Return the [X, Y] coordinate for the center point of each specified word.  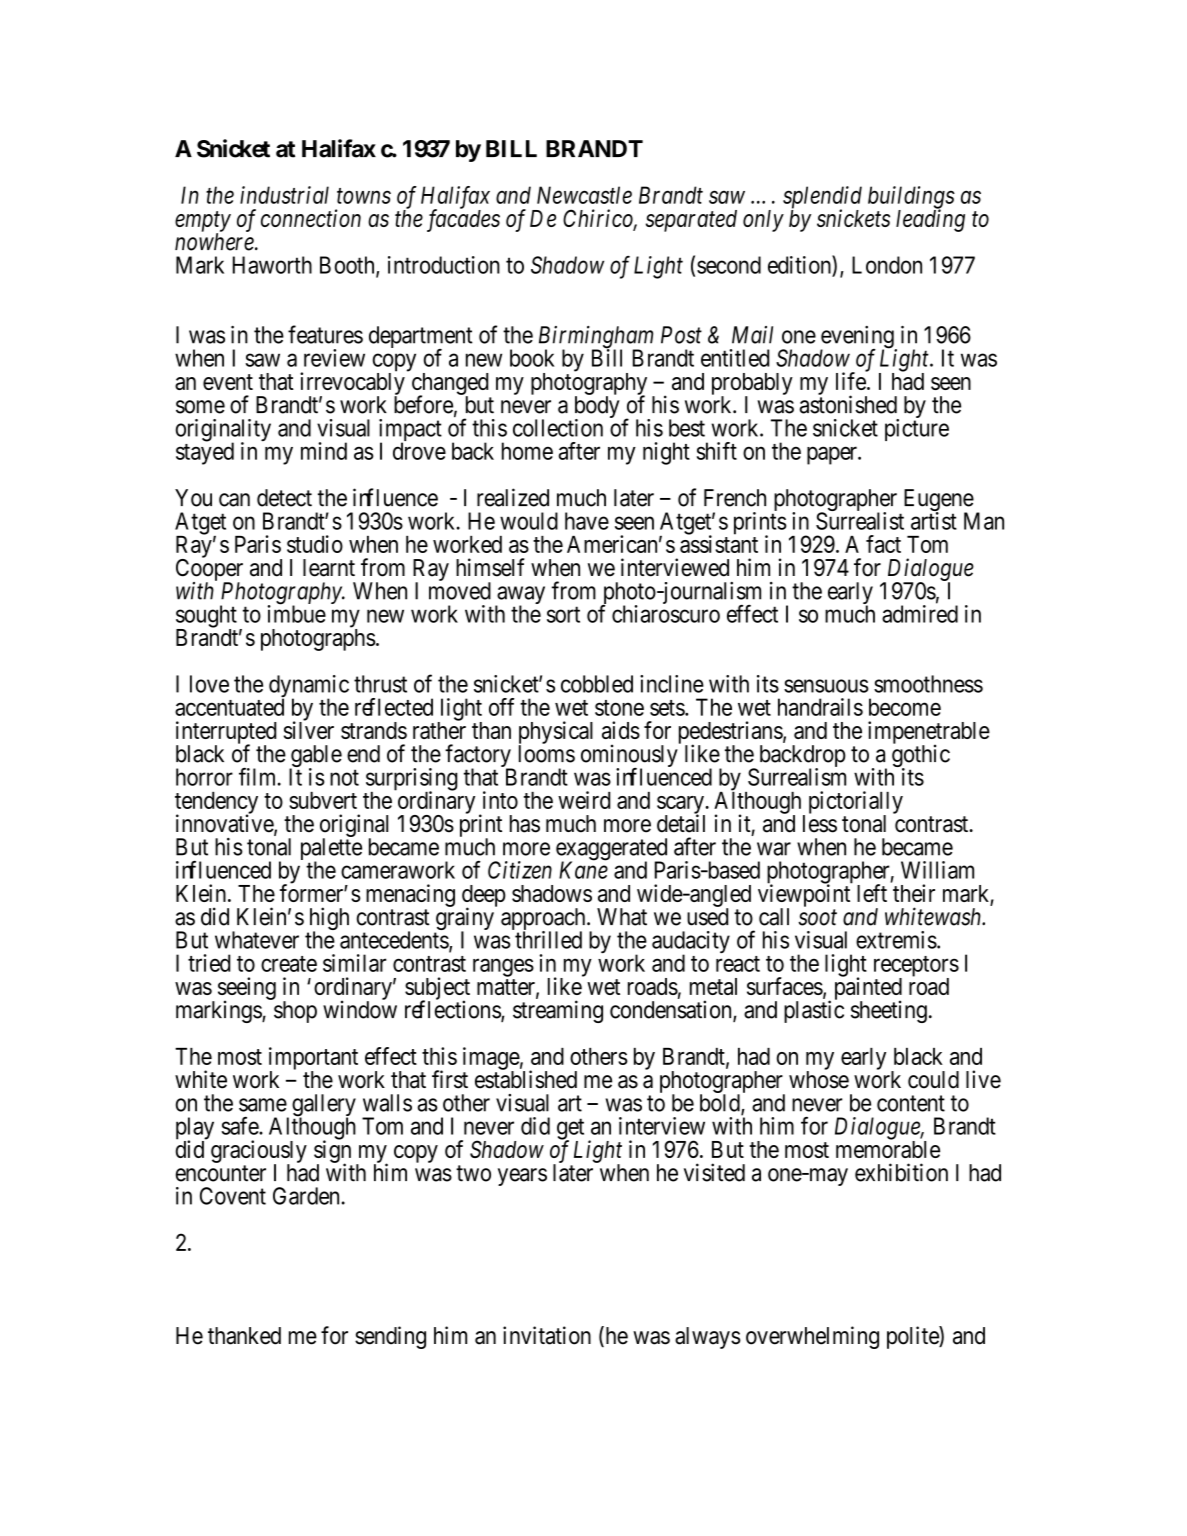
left [872, 893]
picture [917, 430]
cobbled [597, 684]
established [526, 1079]
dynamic [309, 687]
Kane [583, 870]
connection [311, 218]
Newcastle [584, 195]
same [263, 1105]
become [905, 707]
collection [558, 428]
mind [324, 451]
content [911, 1103]
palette [331, 850]
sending [390, 1337]
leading [930, 220]
